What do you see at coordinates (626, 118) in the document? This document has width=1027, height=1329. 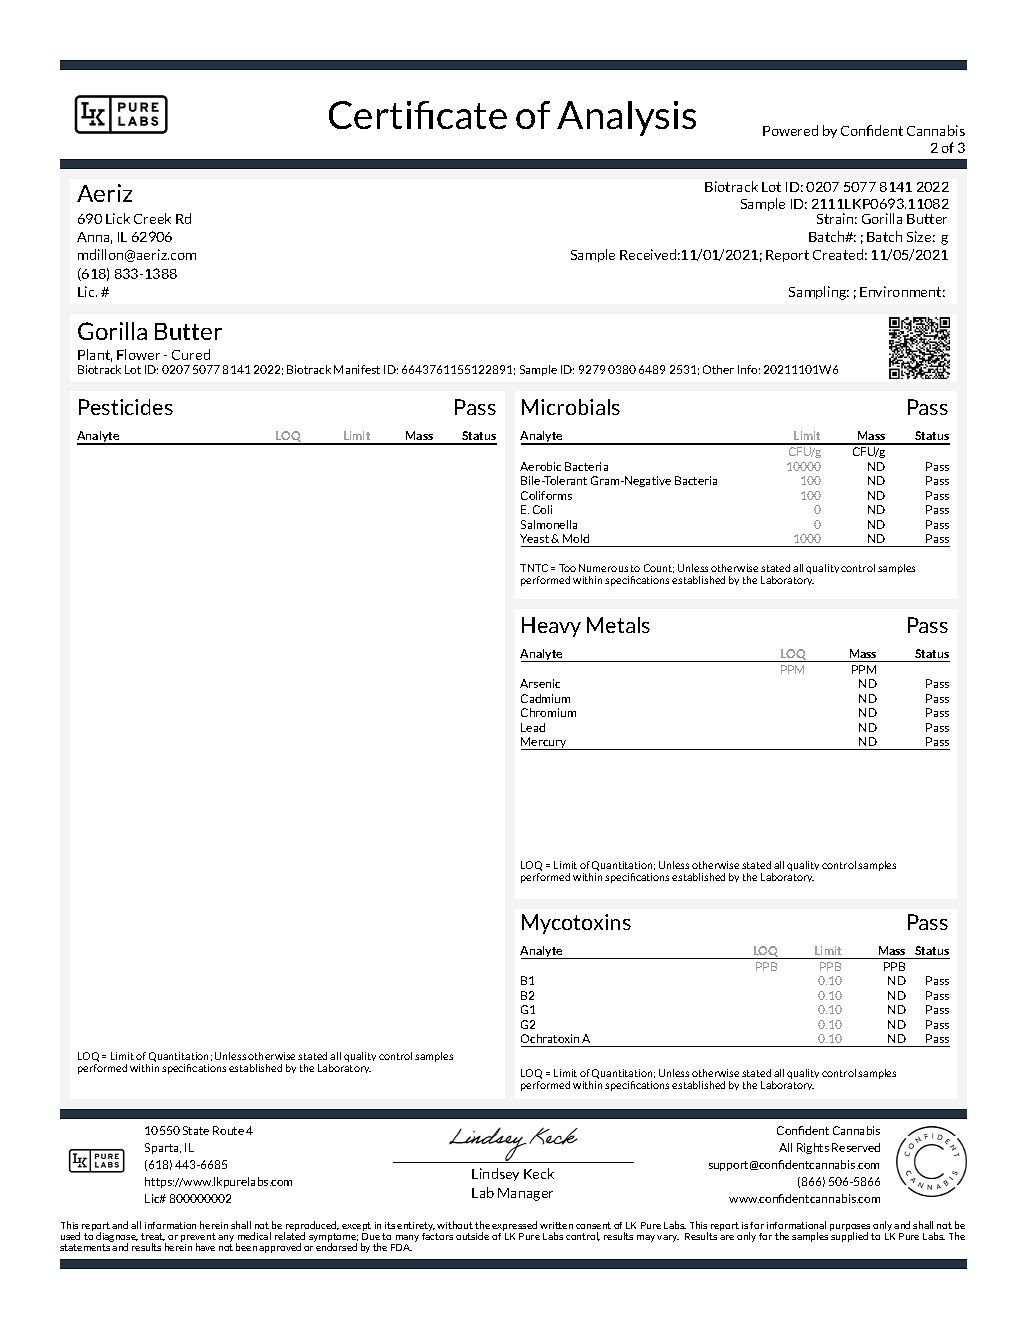 I see `Analysis` at bounding box center [626, 118].
